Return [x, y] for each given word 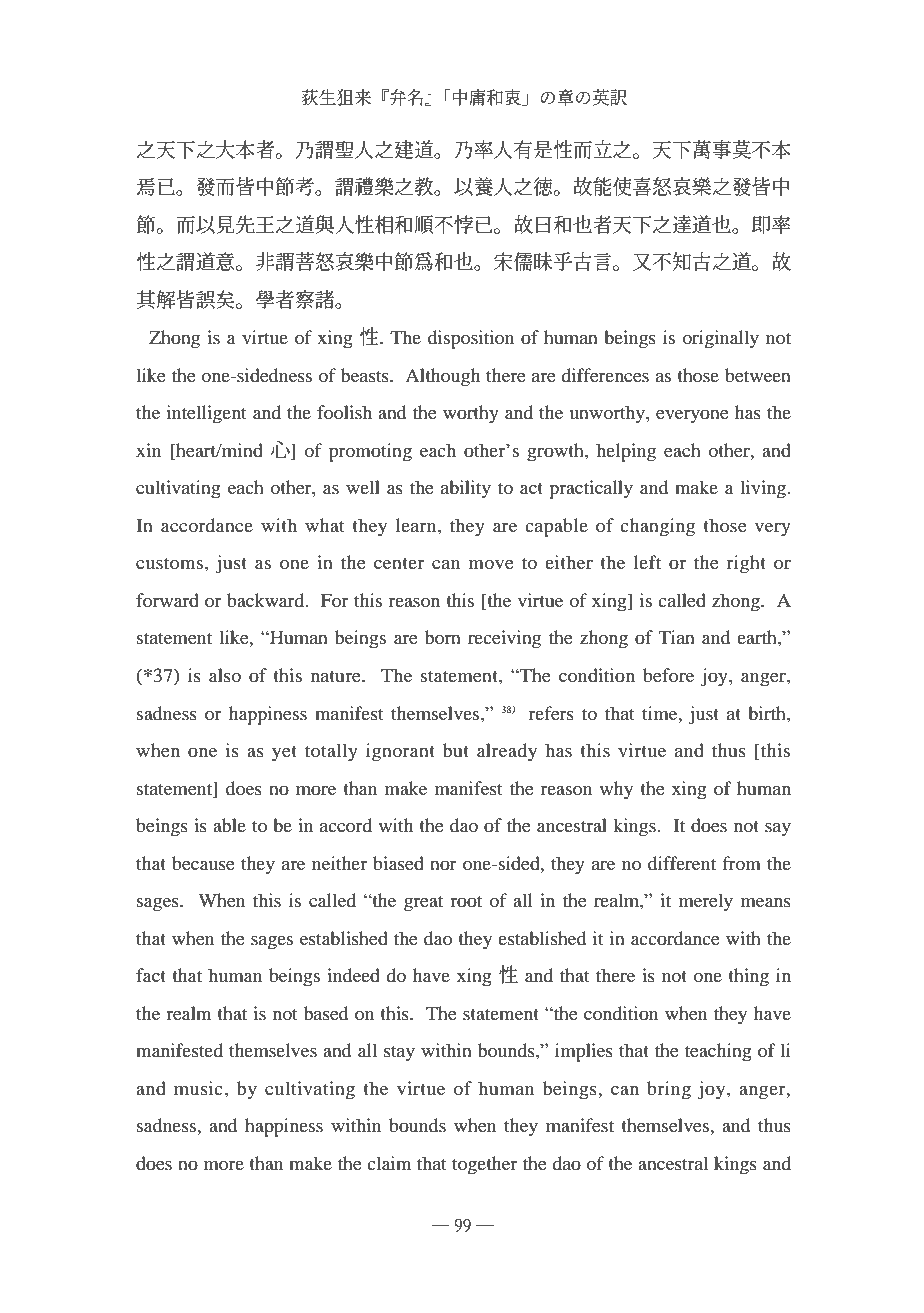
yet [284, 754]
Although [442, 377]
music [198, 1088]
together [484, 1165]
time [661, 713]
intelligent [206, 414]
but [456, 750]
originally [720, 339]
